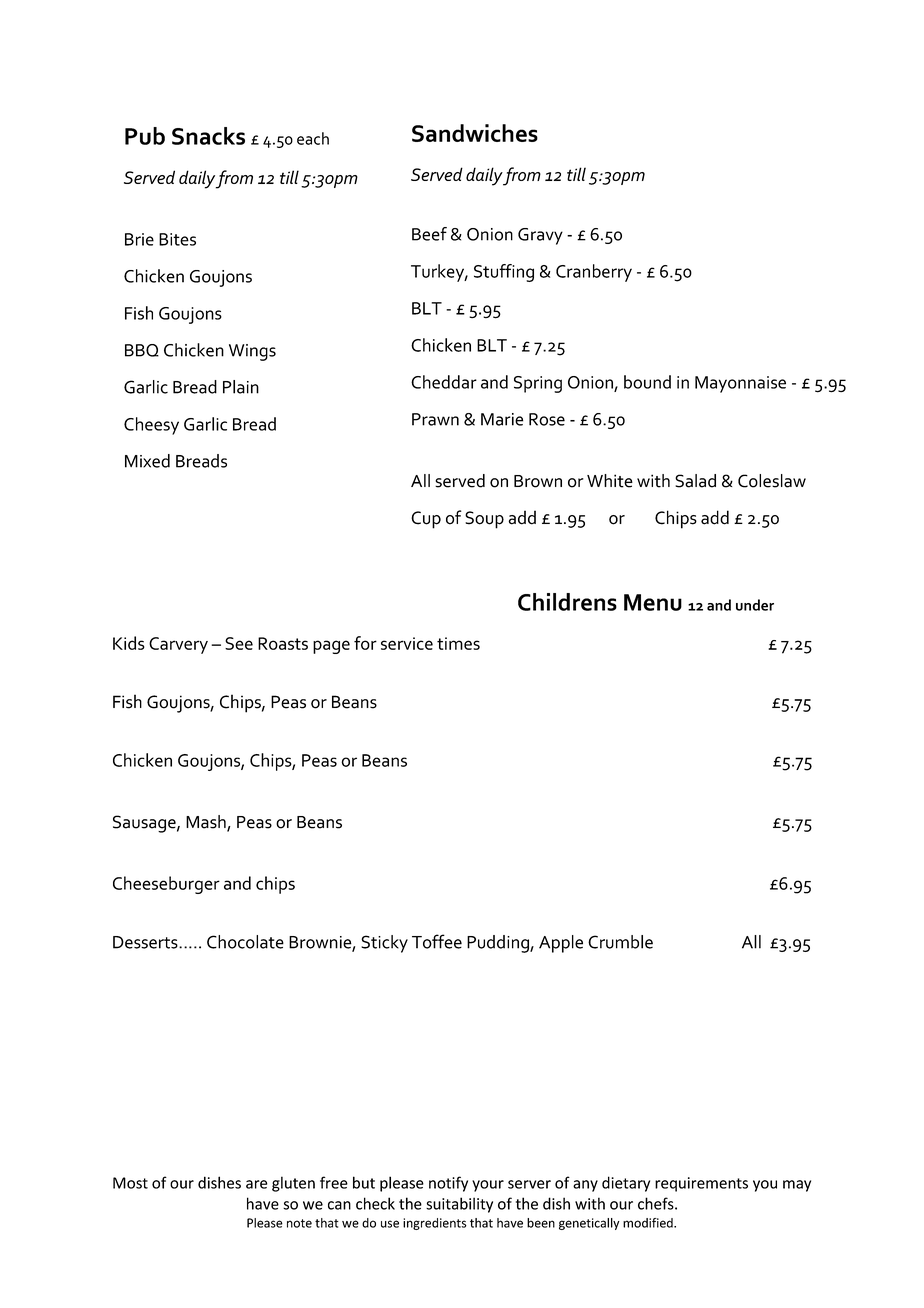  I want to click on requirements, so click(701, 1184).
